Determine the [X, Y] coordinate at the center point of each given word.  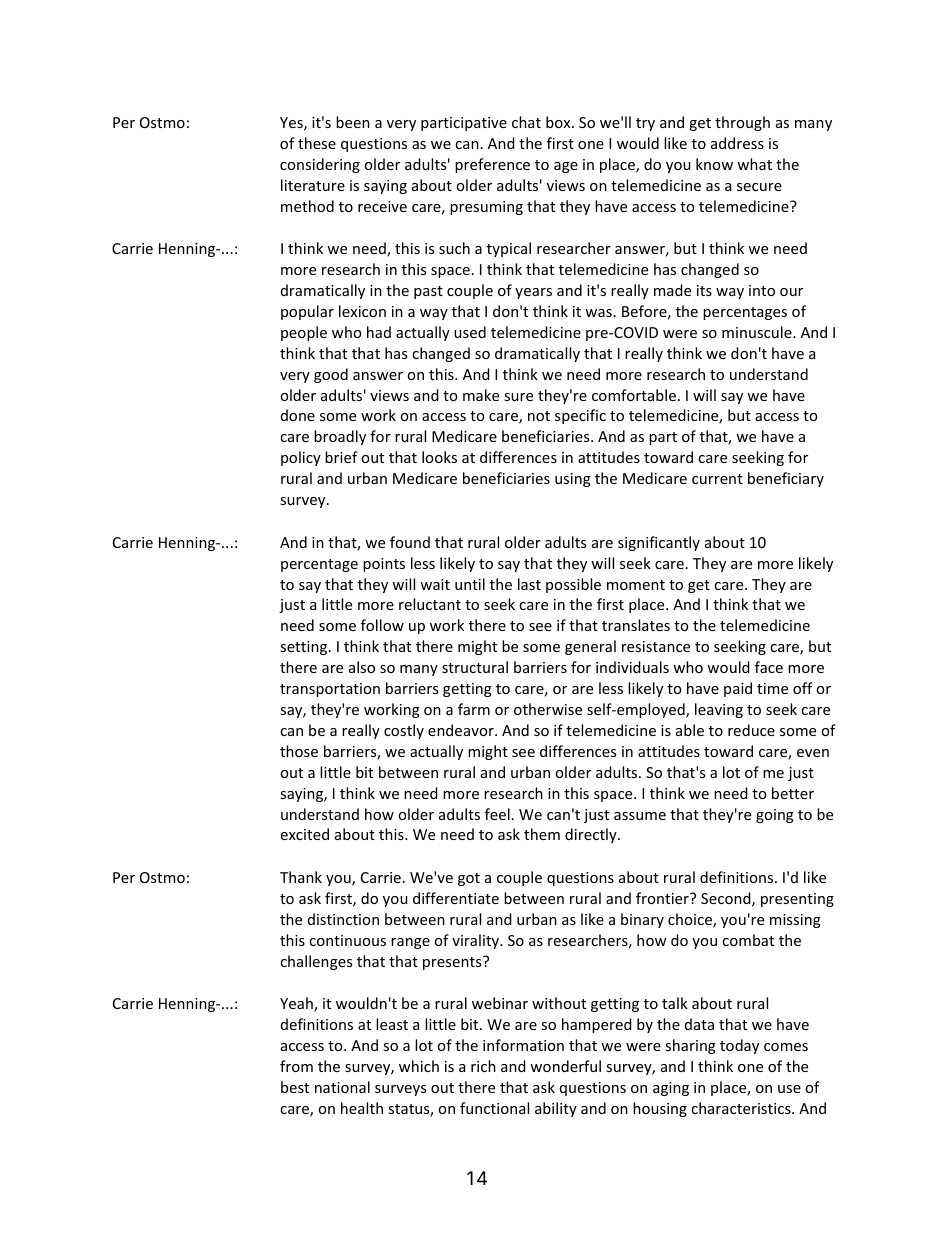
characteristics [742, 1108]
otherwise [548, 709]
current [717, 479]
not [539, 416]
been [353, 122]
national [342, 1087]
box [559, 122]
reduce [751, 730]
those [299, 751]
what [754, 164]
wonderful [565, 1066]
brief [341, 457]
